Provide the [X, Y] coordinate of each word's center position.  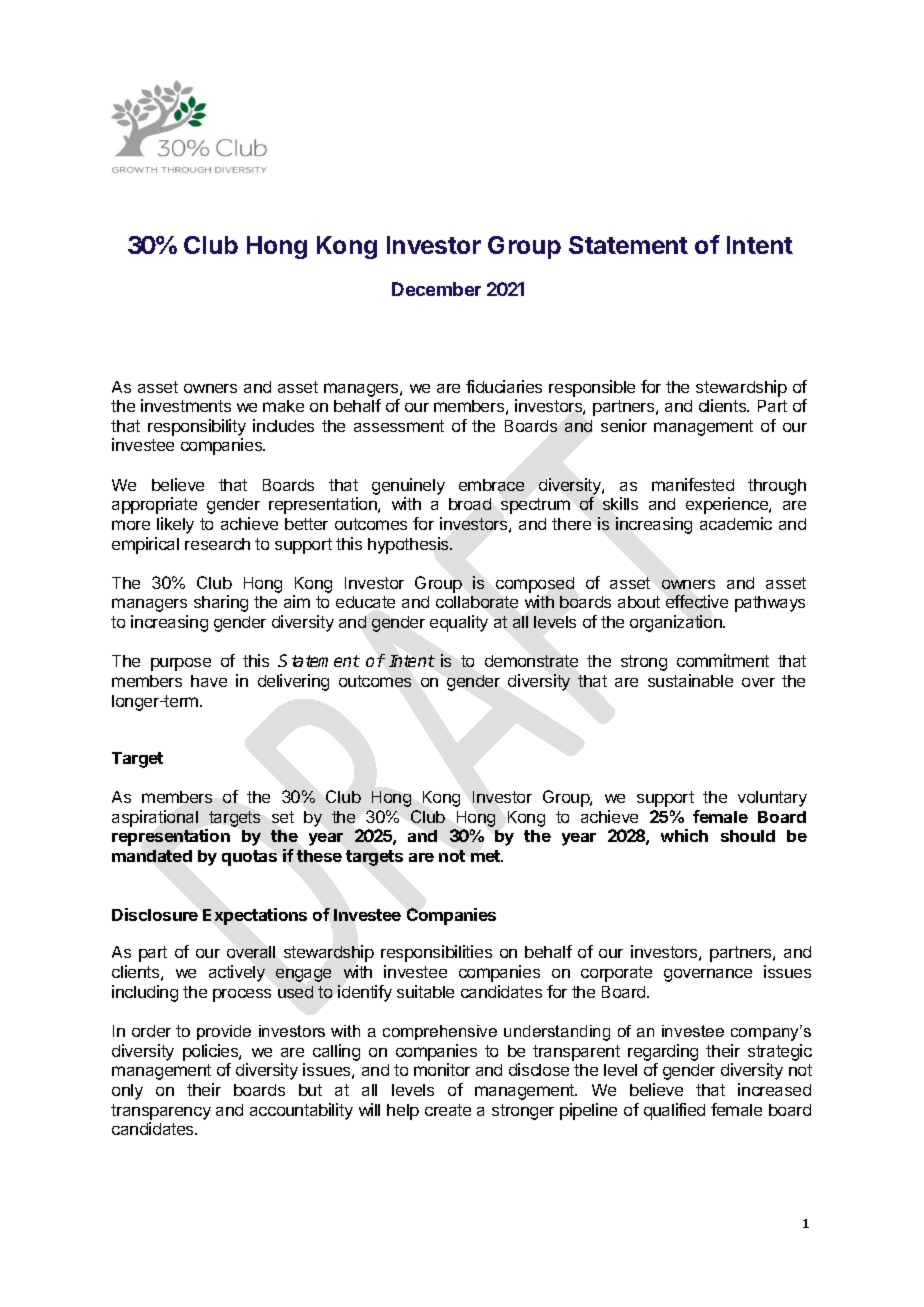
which [684, 835]
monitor [442, 1069]
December [436, 289]
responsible [592, 388]
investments [186, 405]
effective [697, 601]
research [217, 544]
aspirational [155, 818]
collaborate [477, 602]
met [487, 856]
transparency [161, 1112]
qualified [674, 1111]
